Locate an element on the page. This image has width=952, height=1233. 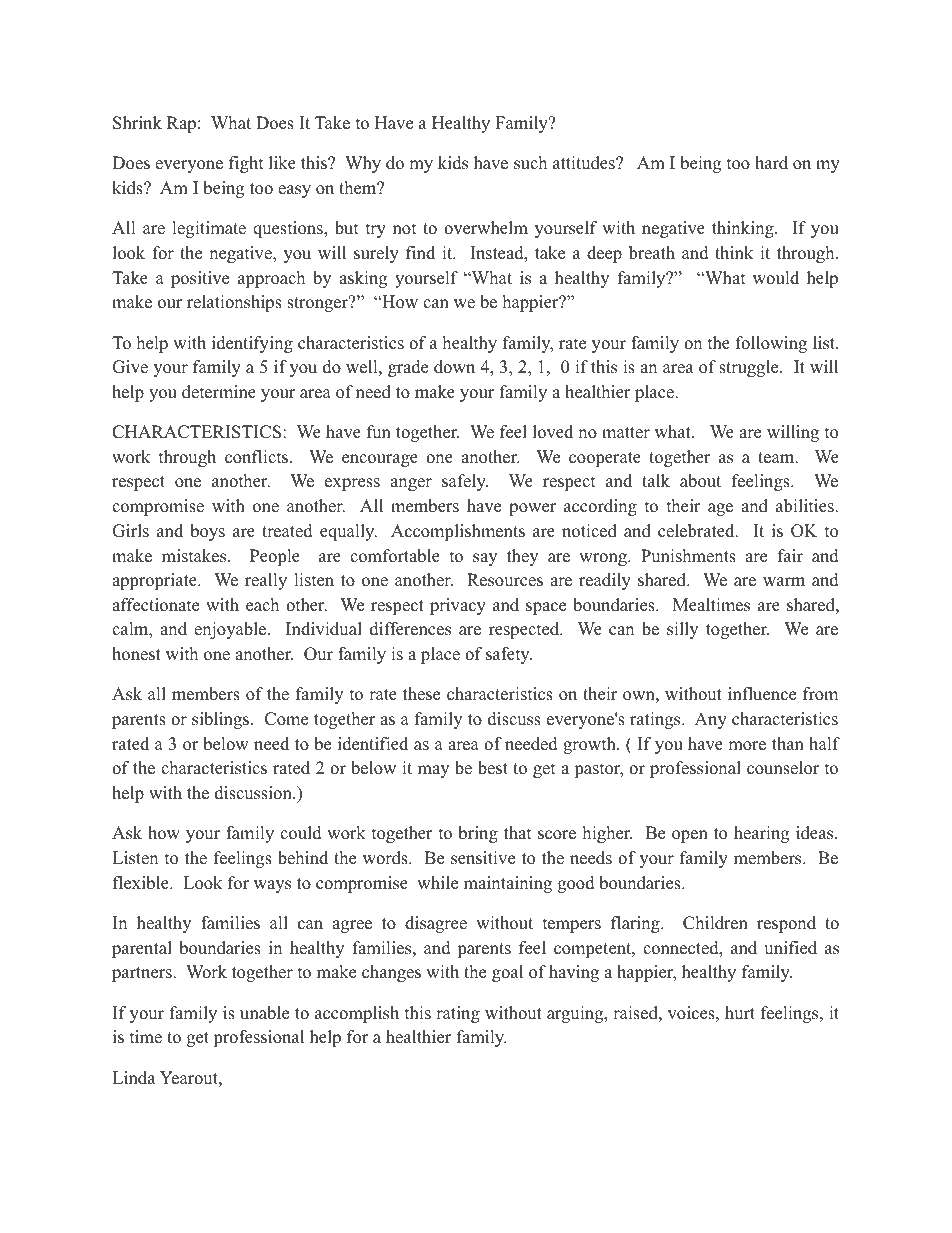
fight is located at coordinates (246, 164).
